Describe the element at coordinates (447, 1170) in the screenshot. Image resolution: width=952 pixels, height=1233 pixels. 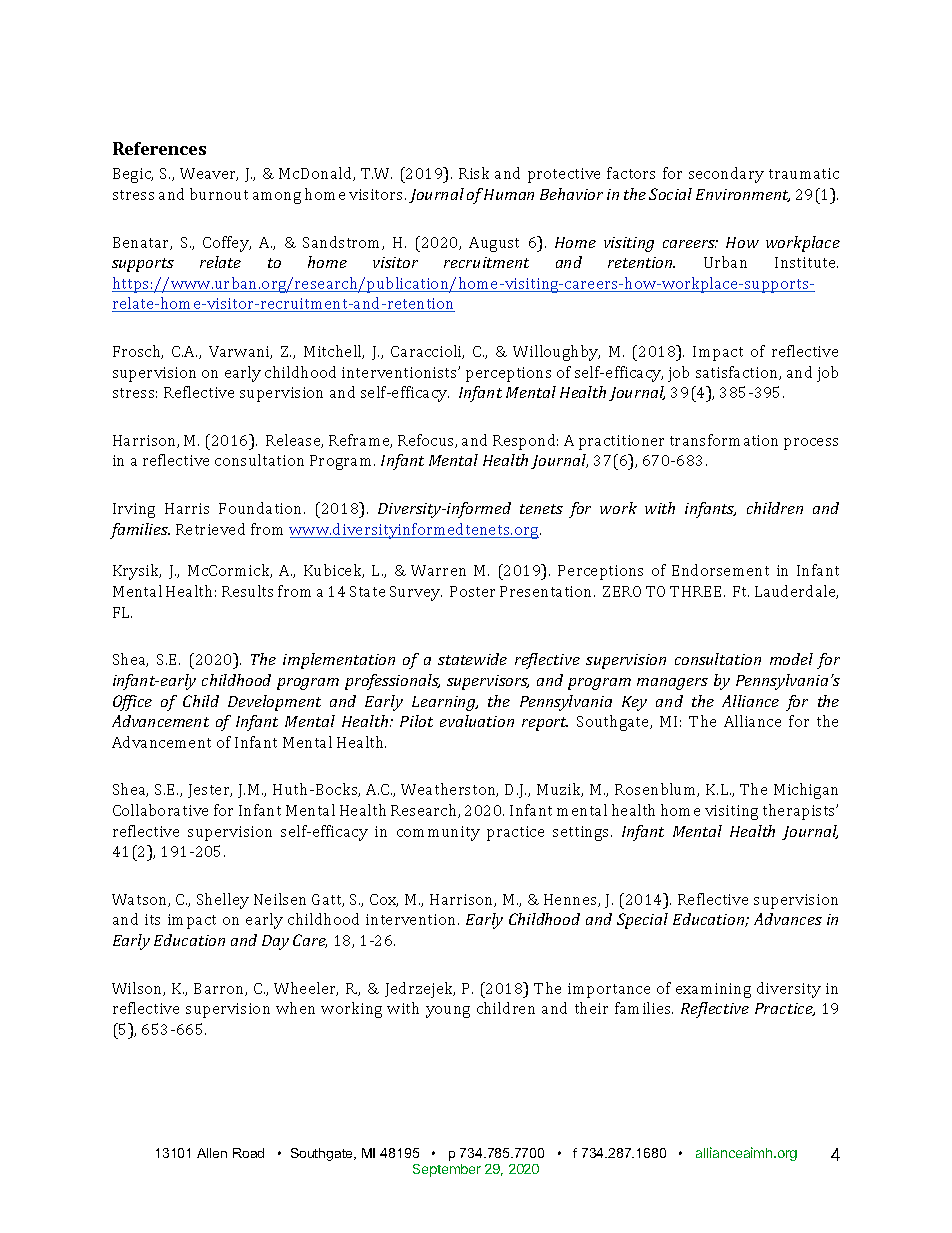
I see `September` at that location.
